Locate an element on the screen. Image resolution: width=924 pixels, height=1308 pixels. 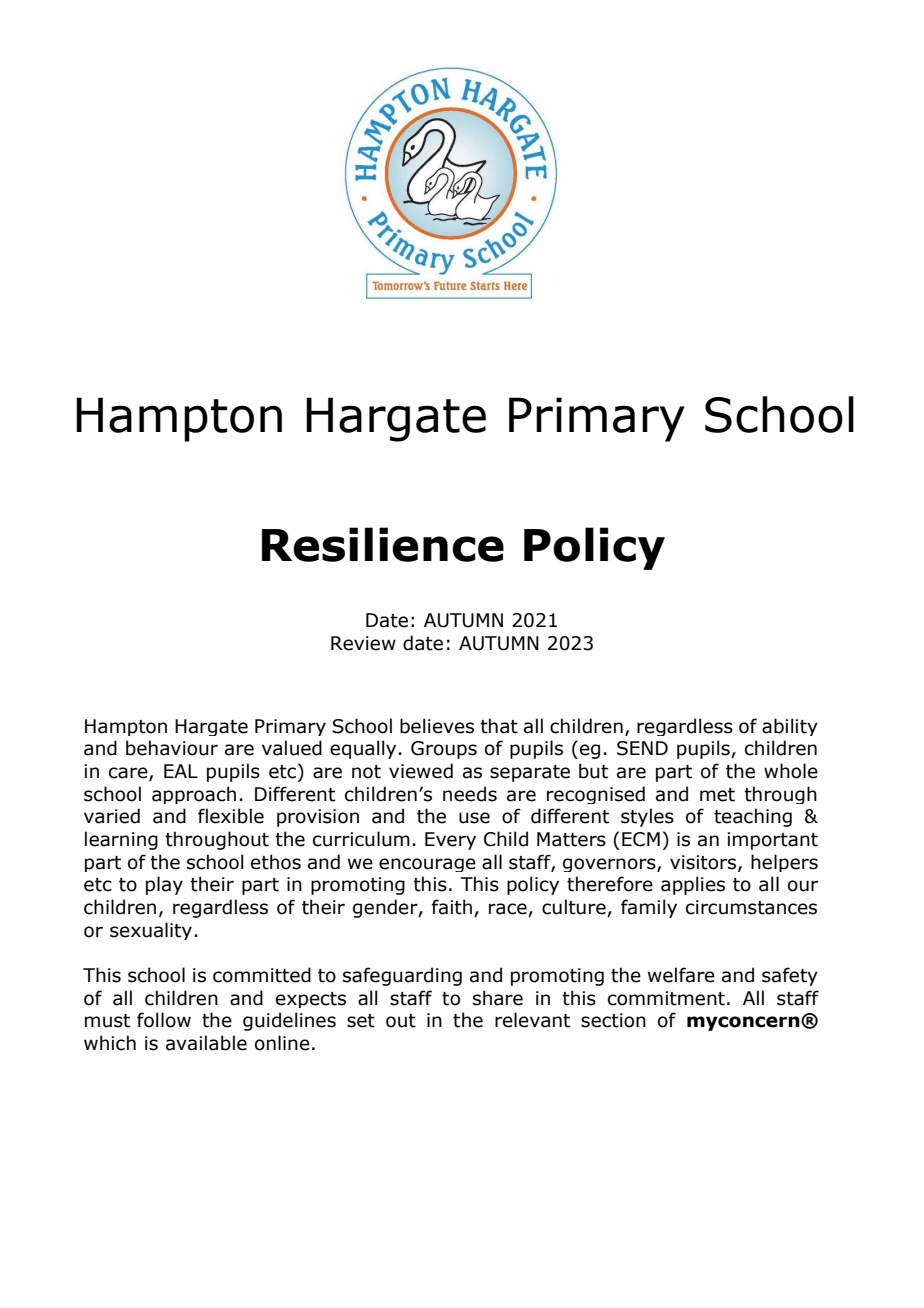
approach is located at coordinates (194, 795).
